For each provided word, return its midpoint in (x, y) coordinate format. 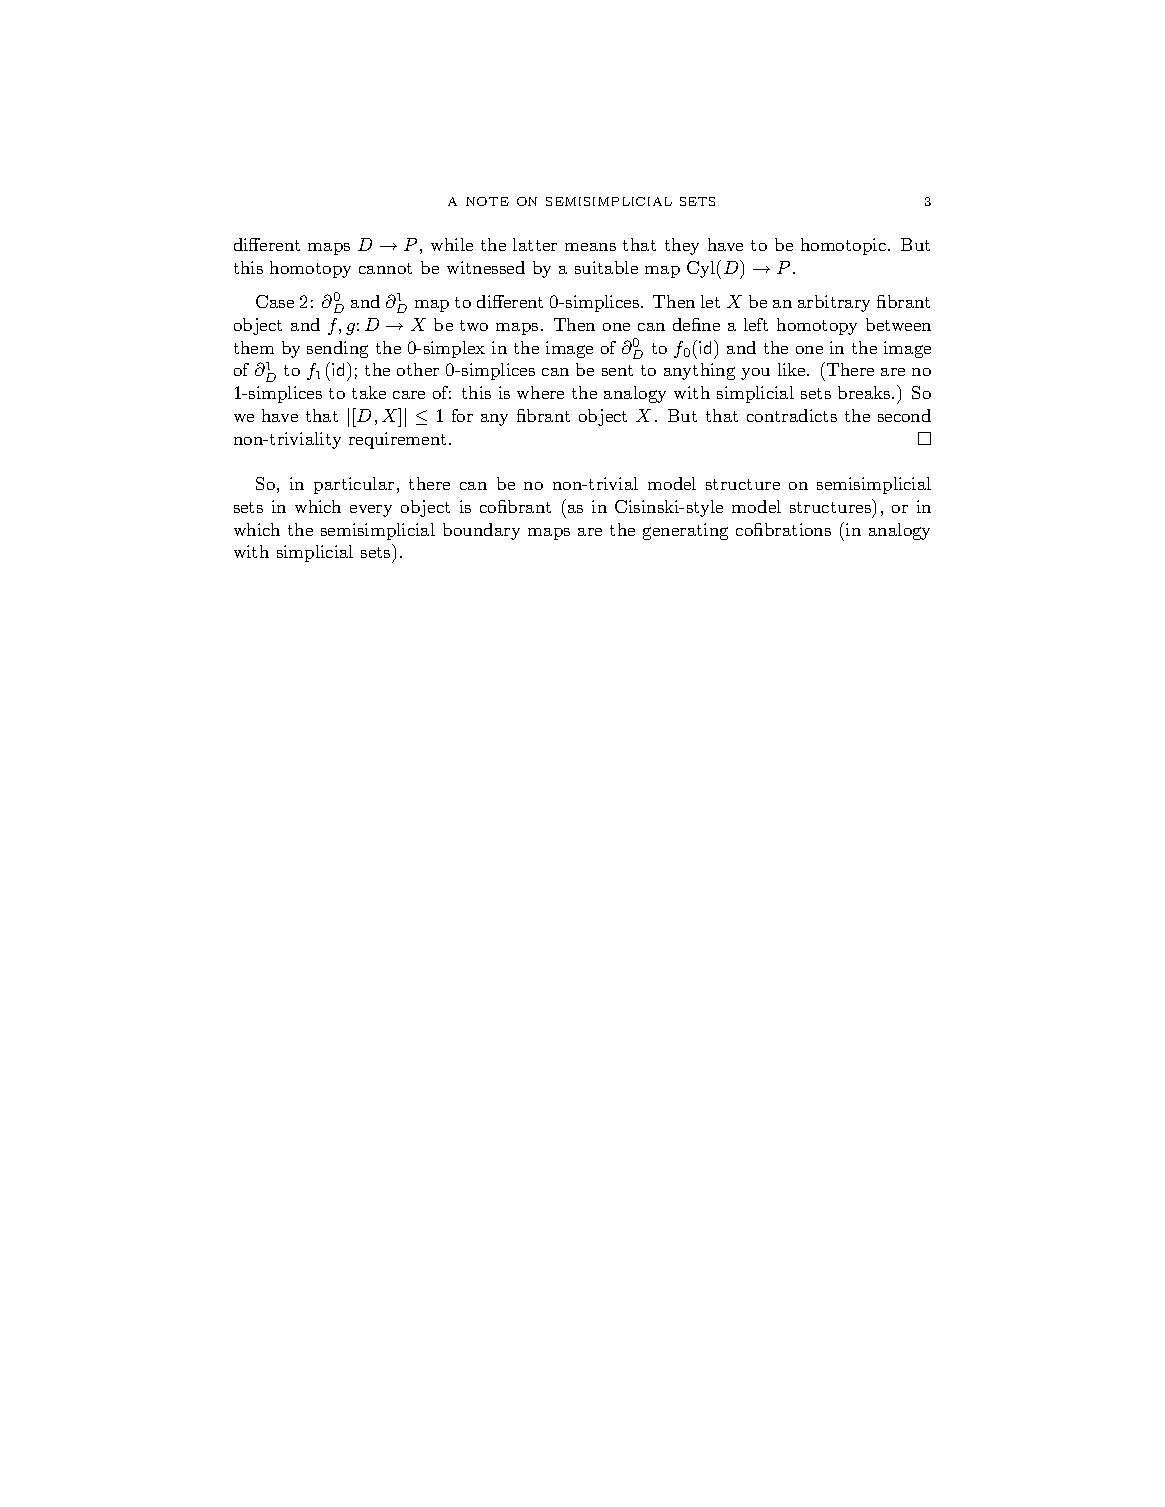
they (682, 246)
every (371, 511)
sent (617, 370)
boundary (481, 531)
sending (337, 349)
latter (535, 244)
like (791, 369)
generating (685, 531)
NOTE (487, 201)
